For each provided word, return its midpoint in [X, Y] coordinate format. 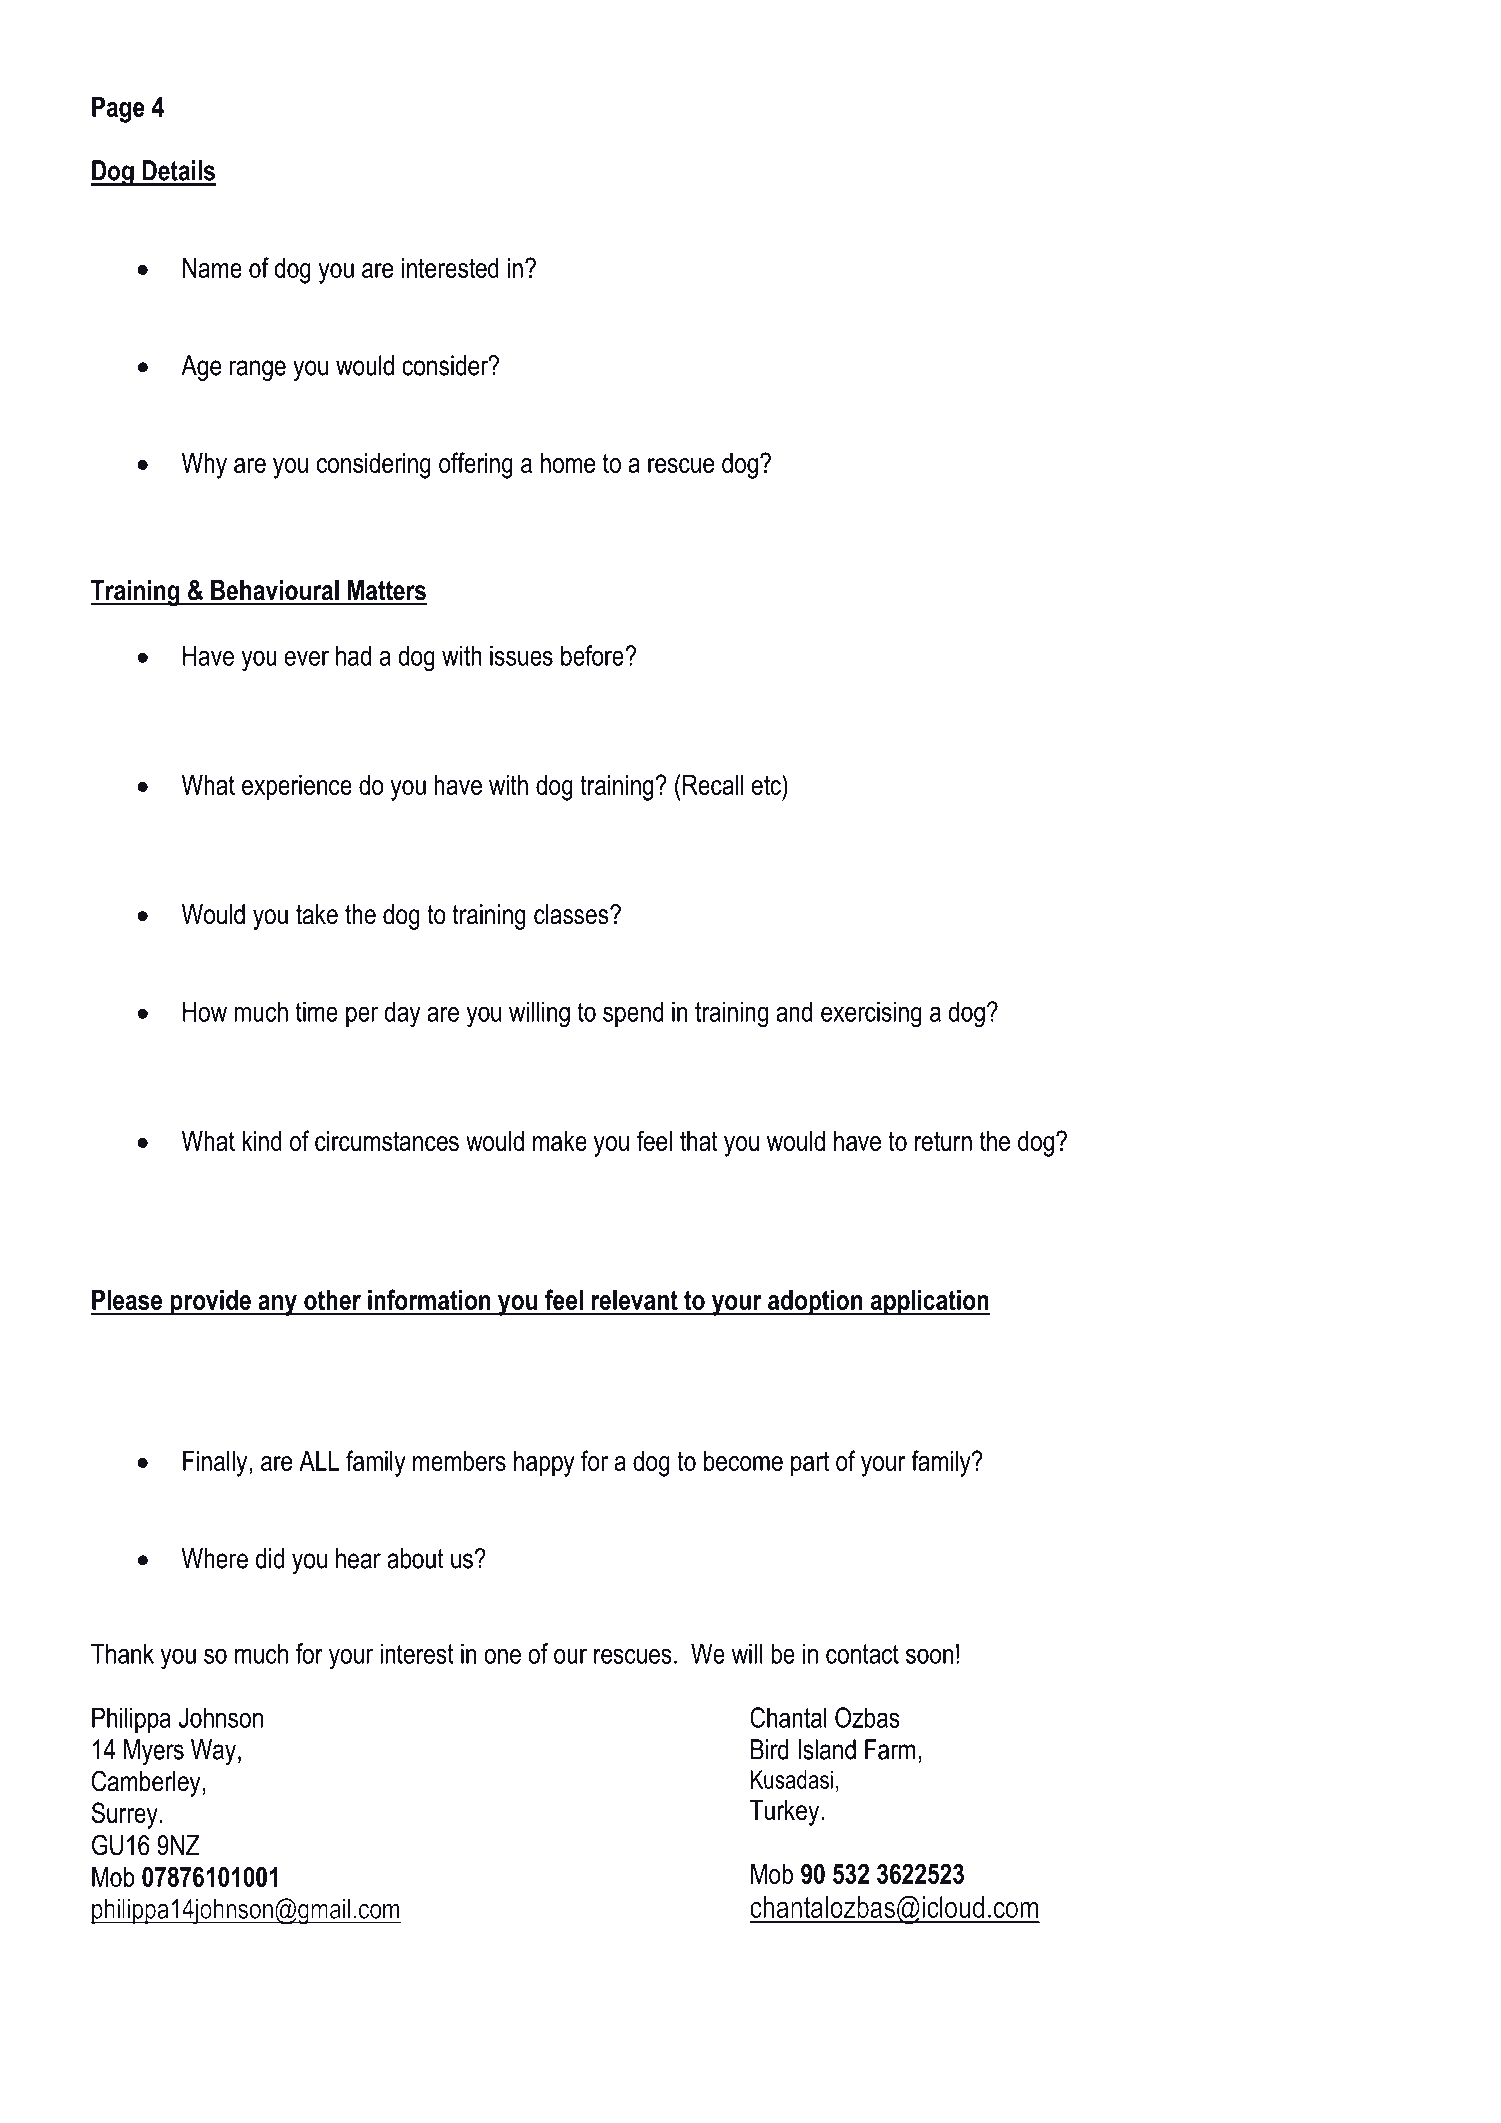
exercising [871, 1014]
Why [204, 466]
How [205, 1011]
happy [544, 1464]
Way [213, 1752]
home [568, 463]
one [502, 1656]
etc [767, 784]
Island [827, 1749]
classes [572, 914]
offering [476, 465]
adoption [815, 1303]
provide [210, 1303]
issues [521, 655]
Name [212, 268]
